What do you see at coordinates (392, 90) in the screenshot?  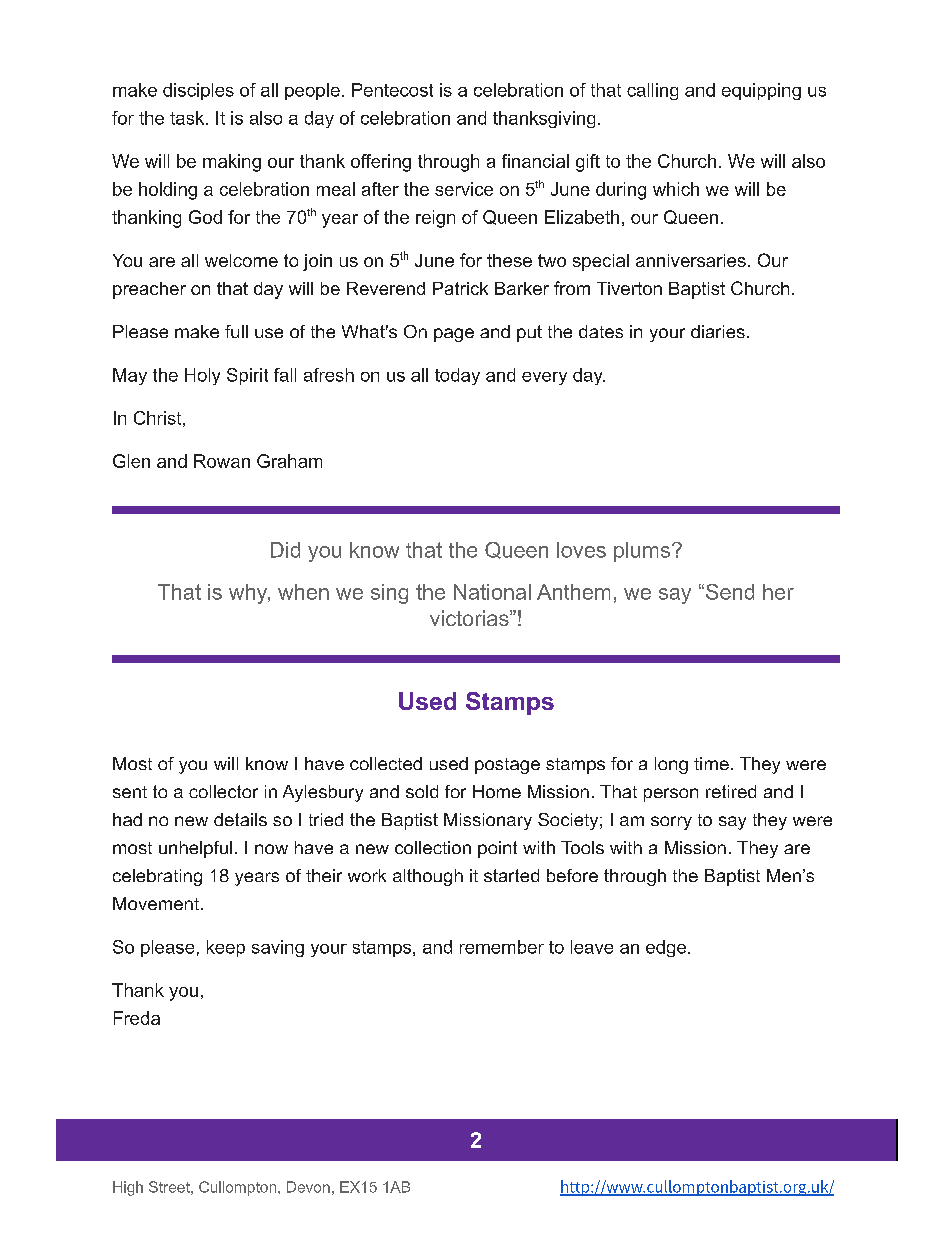 I see `Pentecost` at bounding box center [392, 90].
